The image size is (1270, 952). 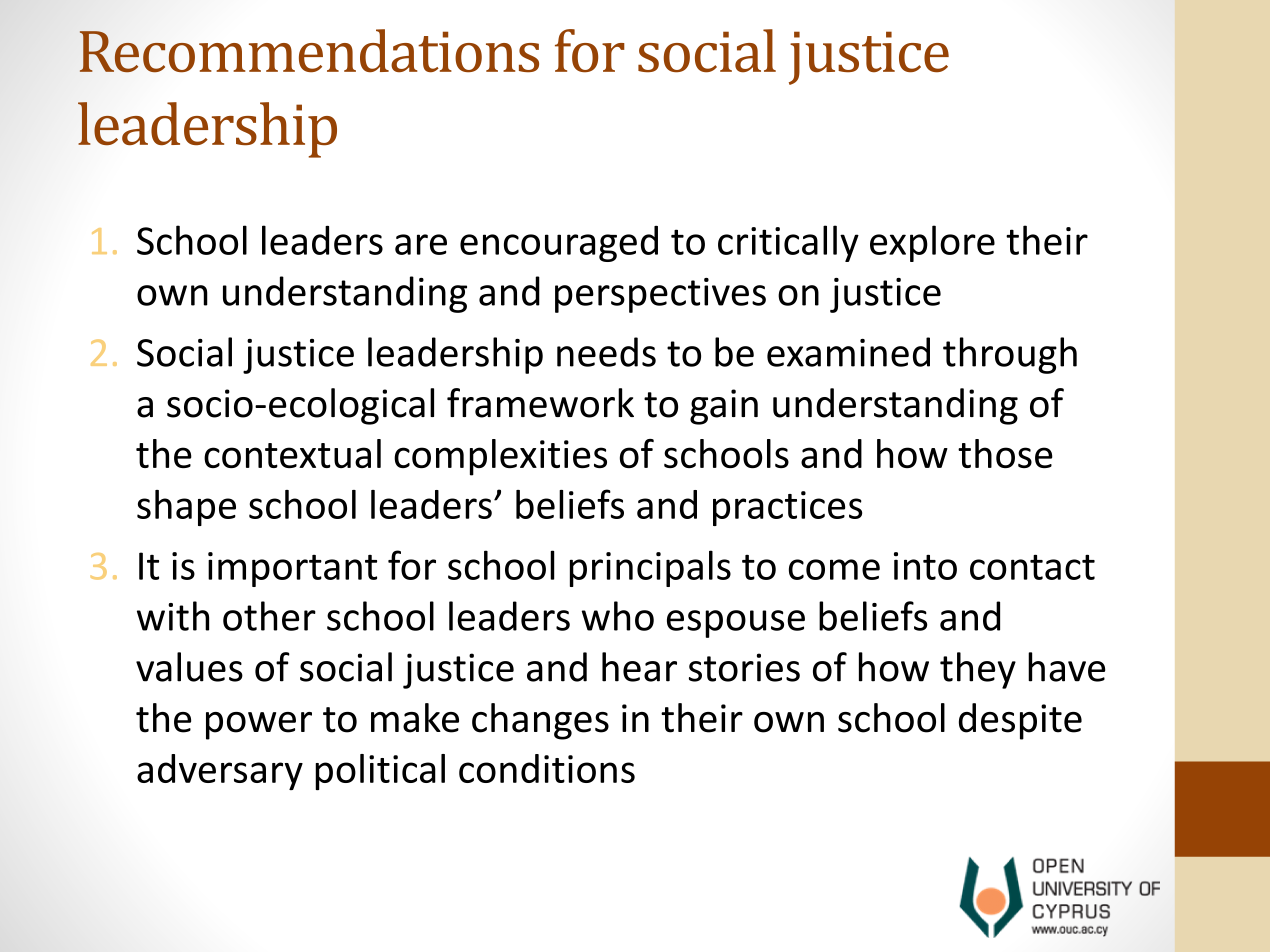 What do you see at coordinates (932, 243) in the screenshot?
I see `explore` at bounding box center [932, 243].
